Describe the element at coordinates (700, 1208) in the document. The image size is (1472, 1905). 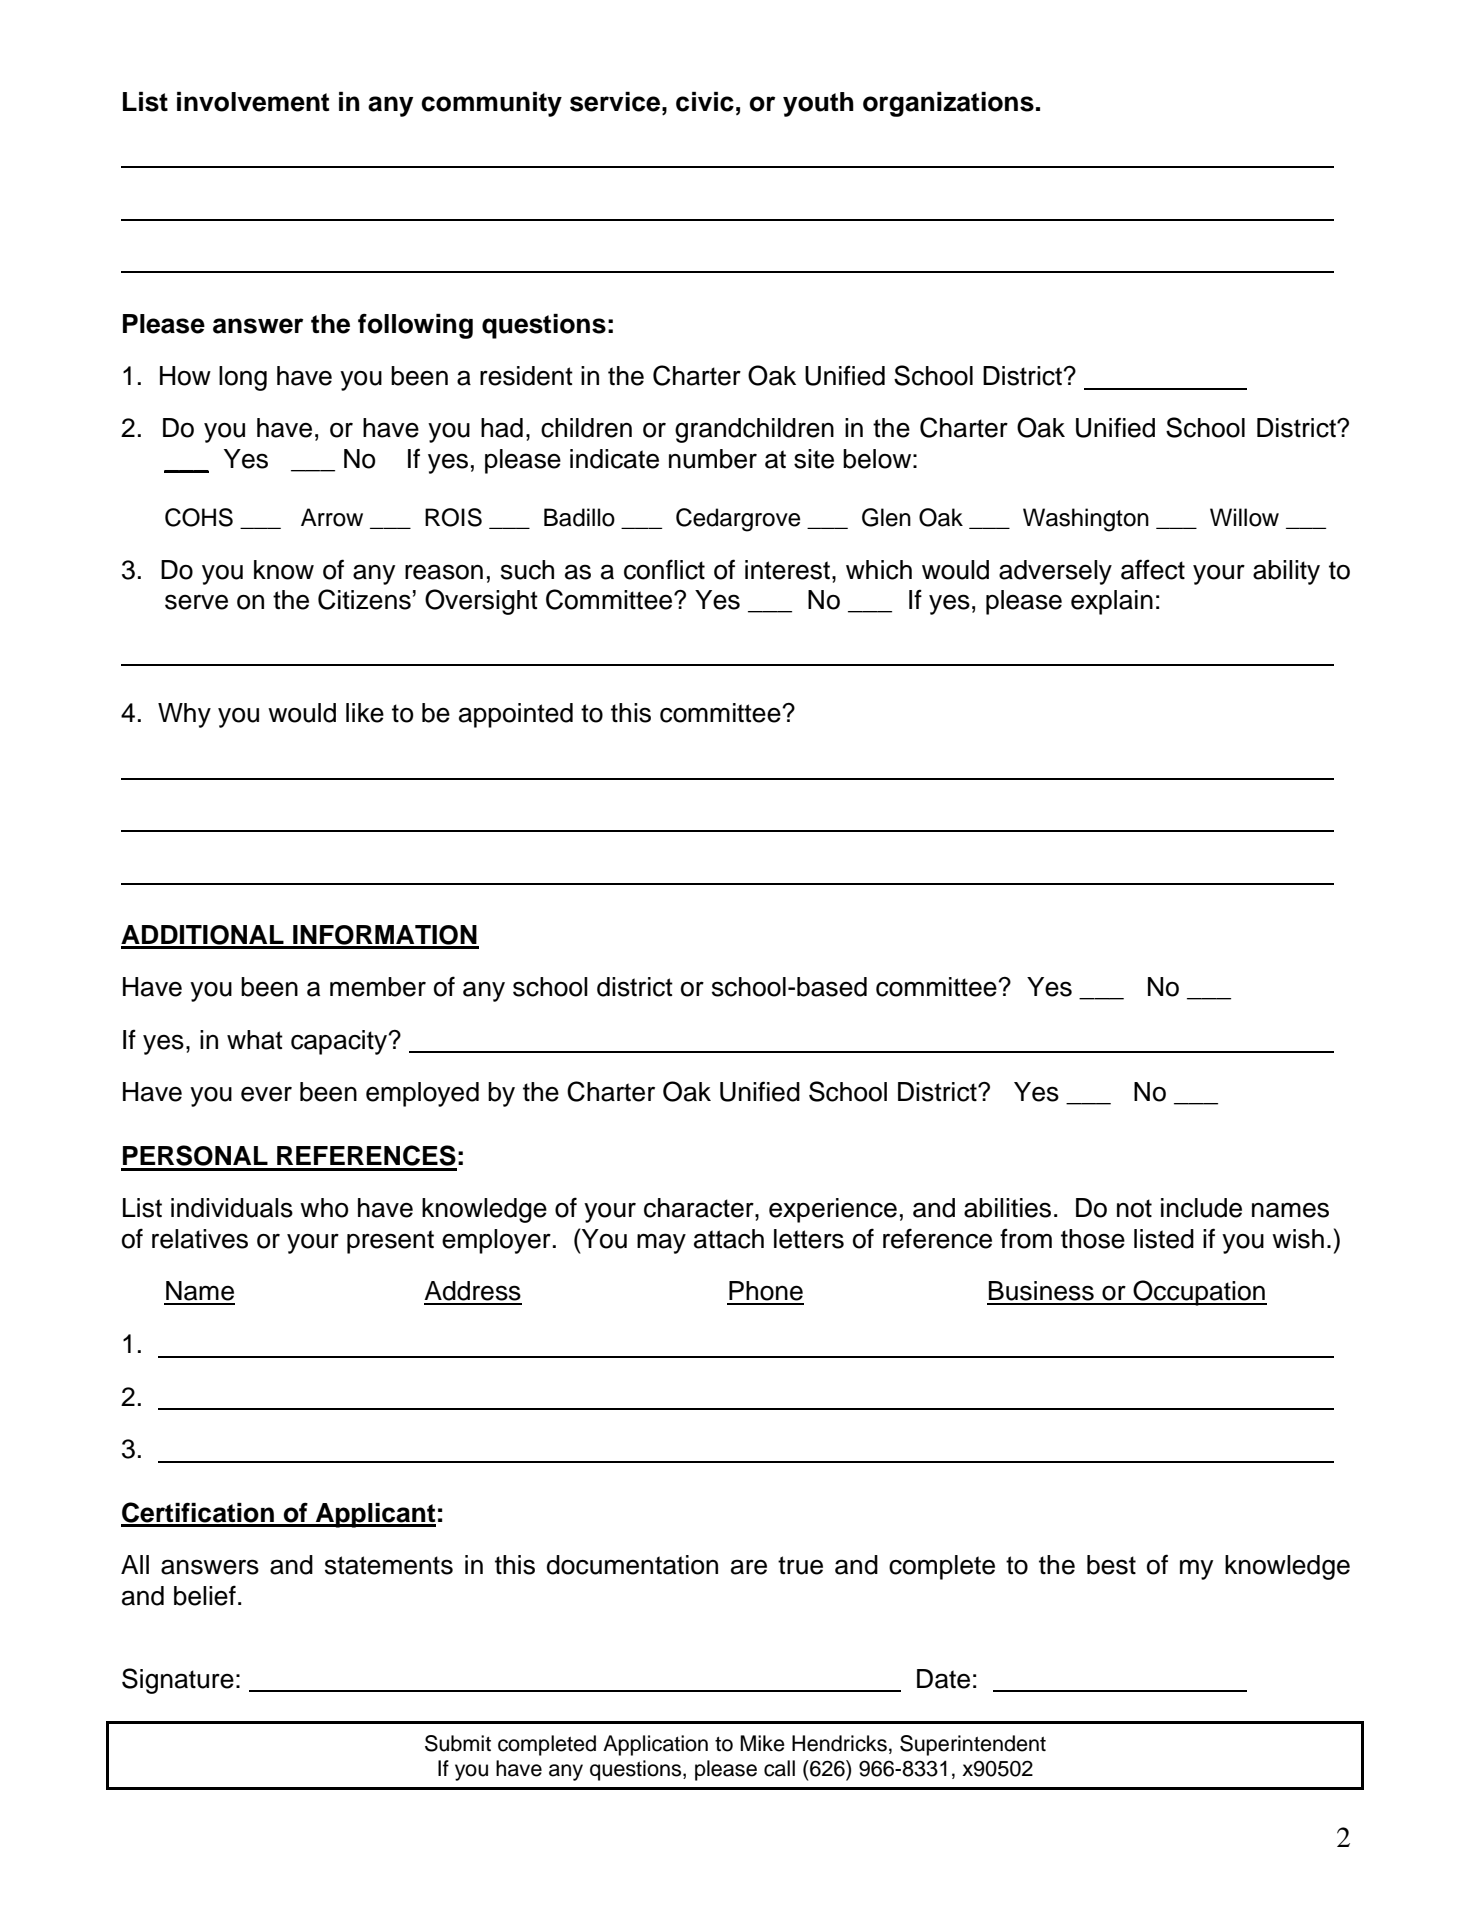
I see `character` at that location.
